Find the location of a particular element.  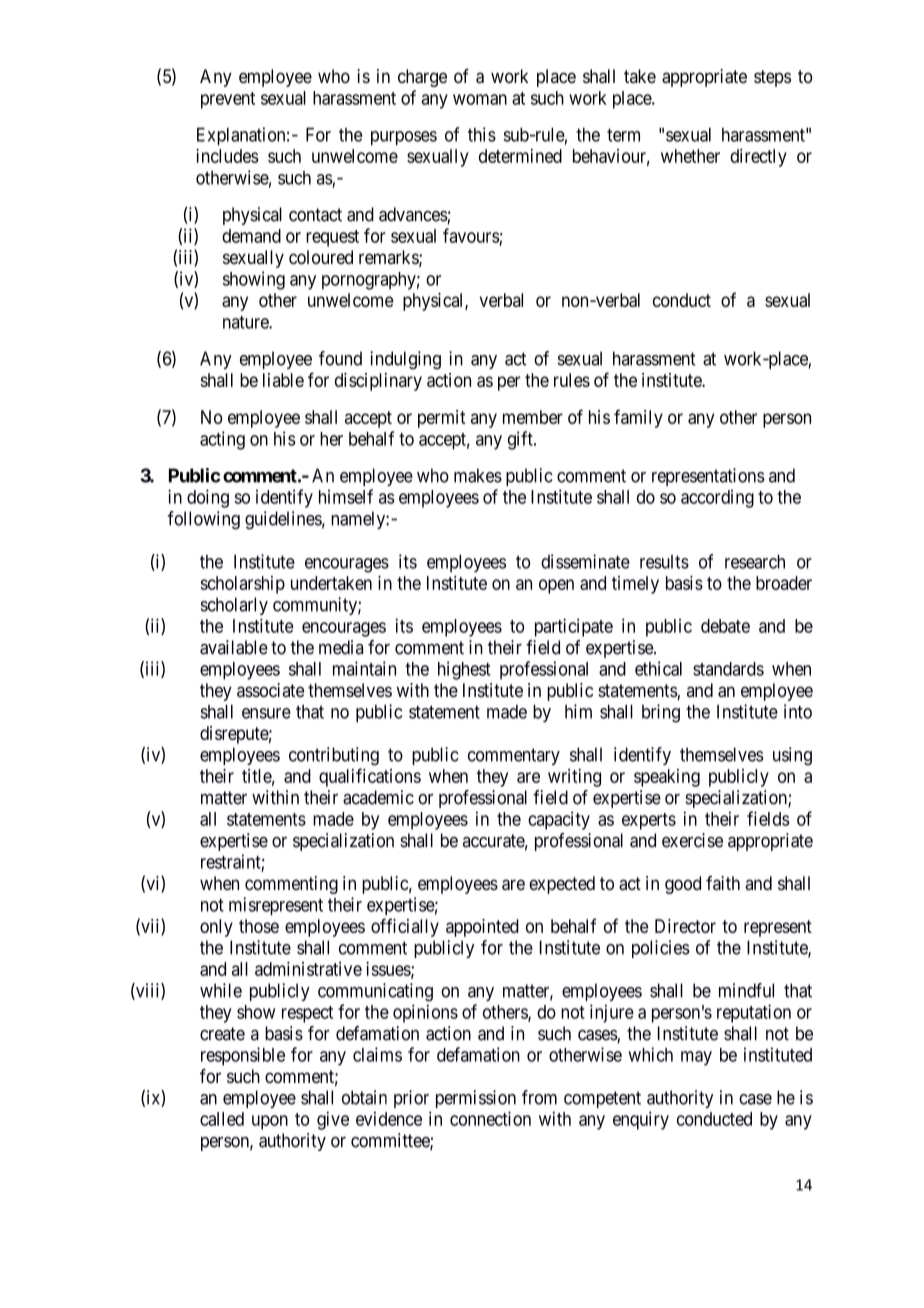

prevent is located at coordinates (228, 100).
